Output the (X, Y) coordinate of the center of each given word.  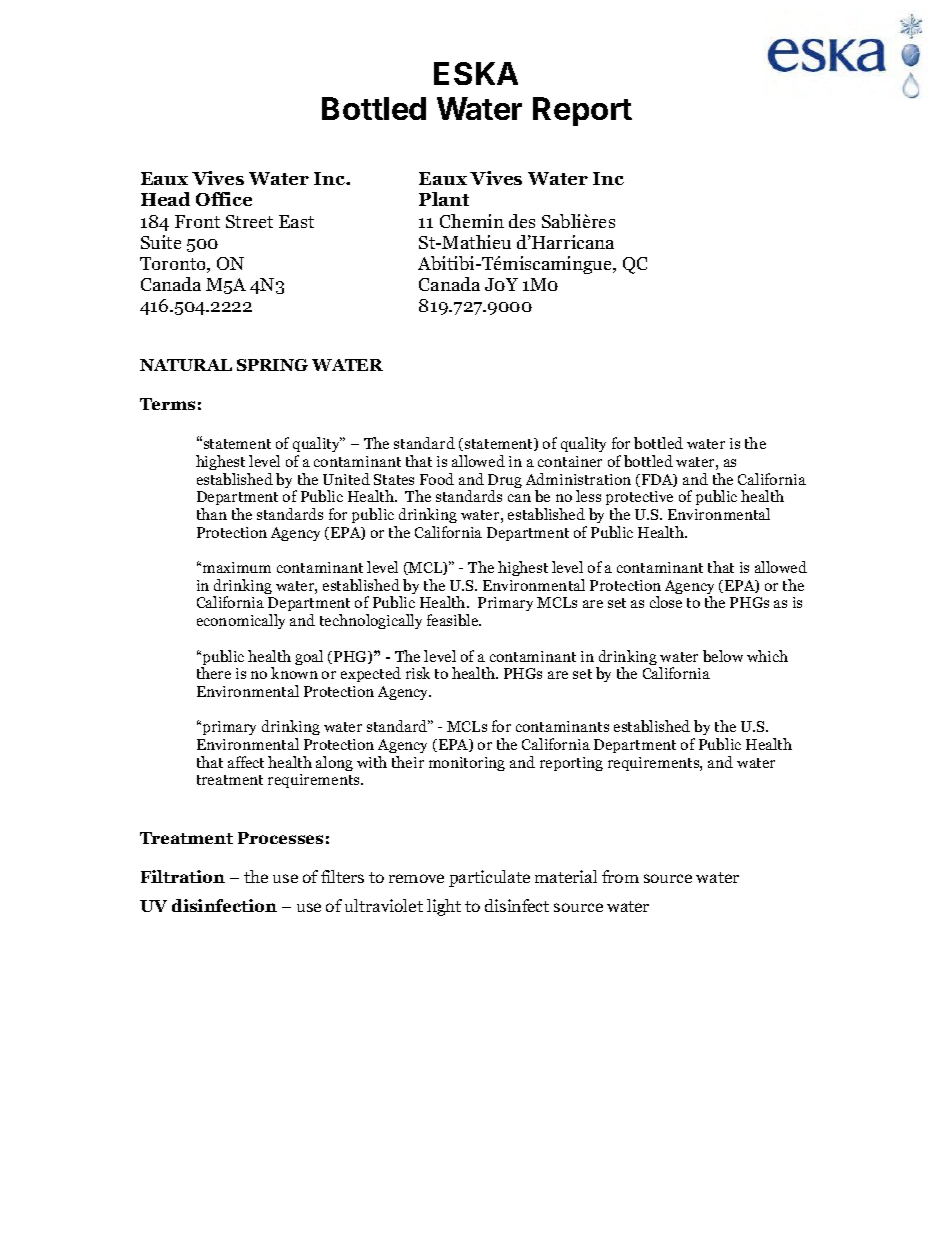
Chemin (472, 221)
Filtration (183, 876)
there (214, 673)
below (723, 656)
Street (249, 221)
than (212, 514)
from (620, 876)
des (522, 221)
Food (437, 479)
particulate (489, 878)
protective (639, 500)
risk (418, 673)
